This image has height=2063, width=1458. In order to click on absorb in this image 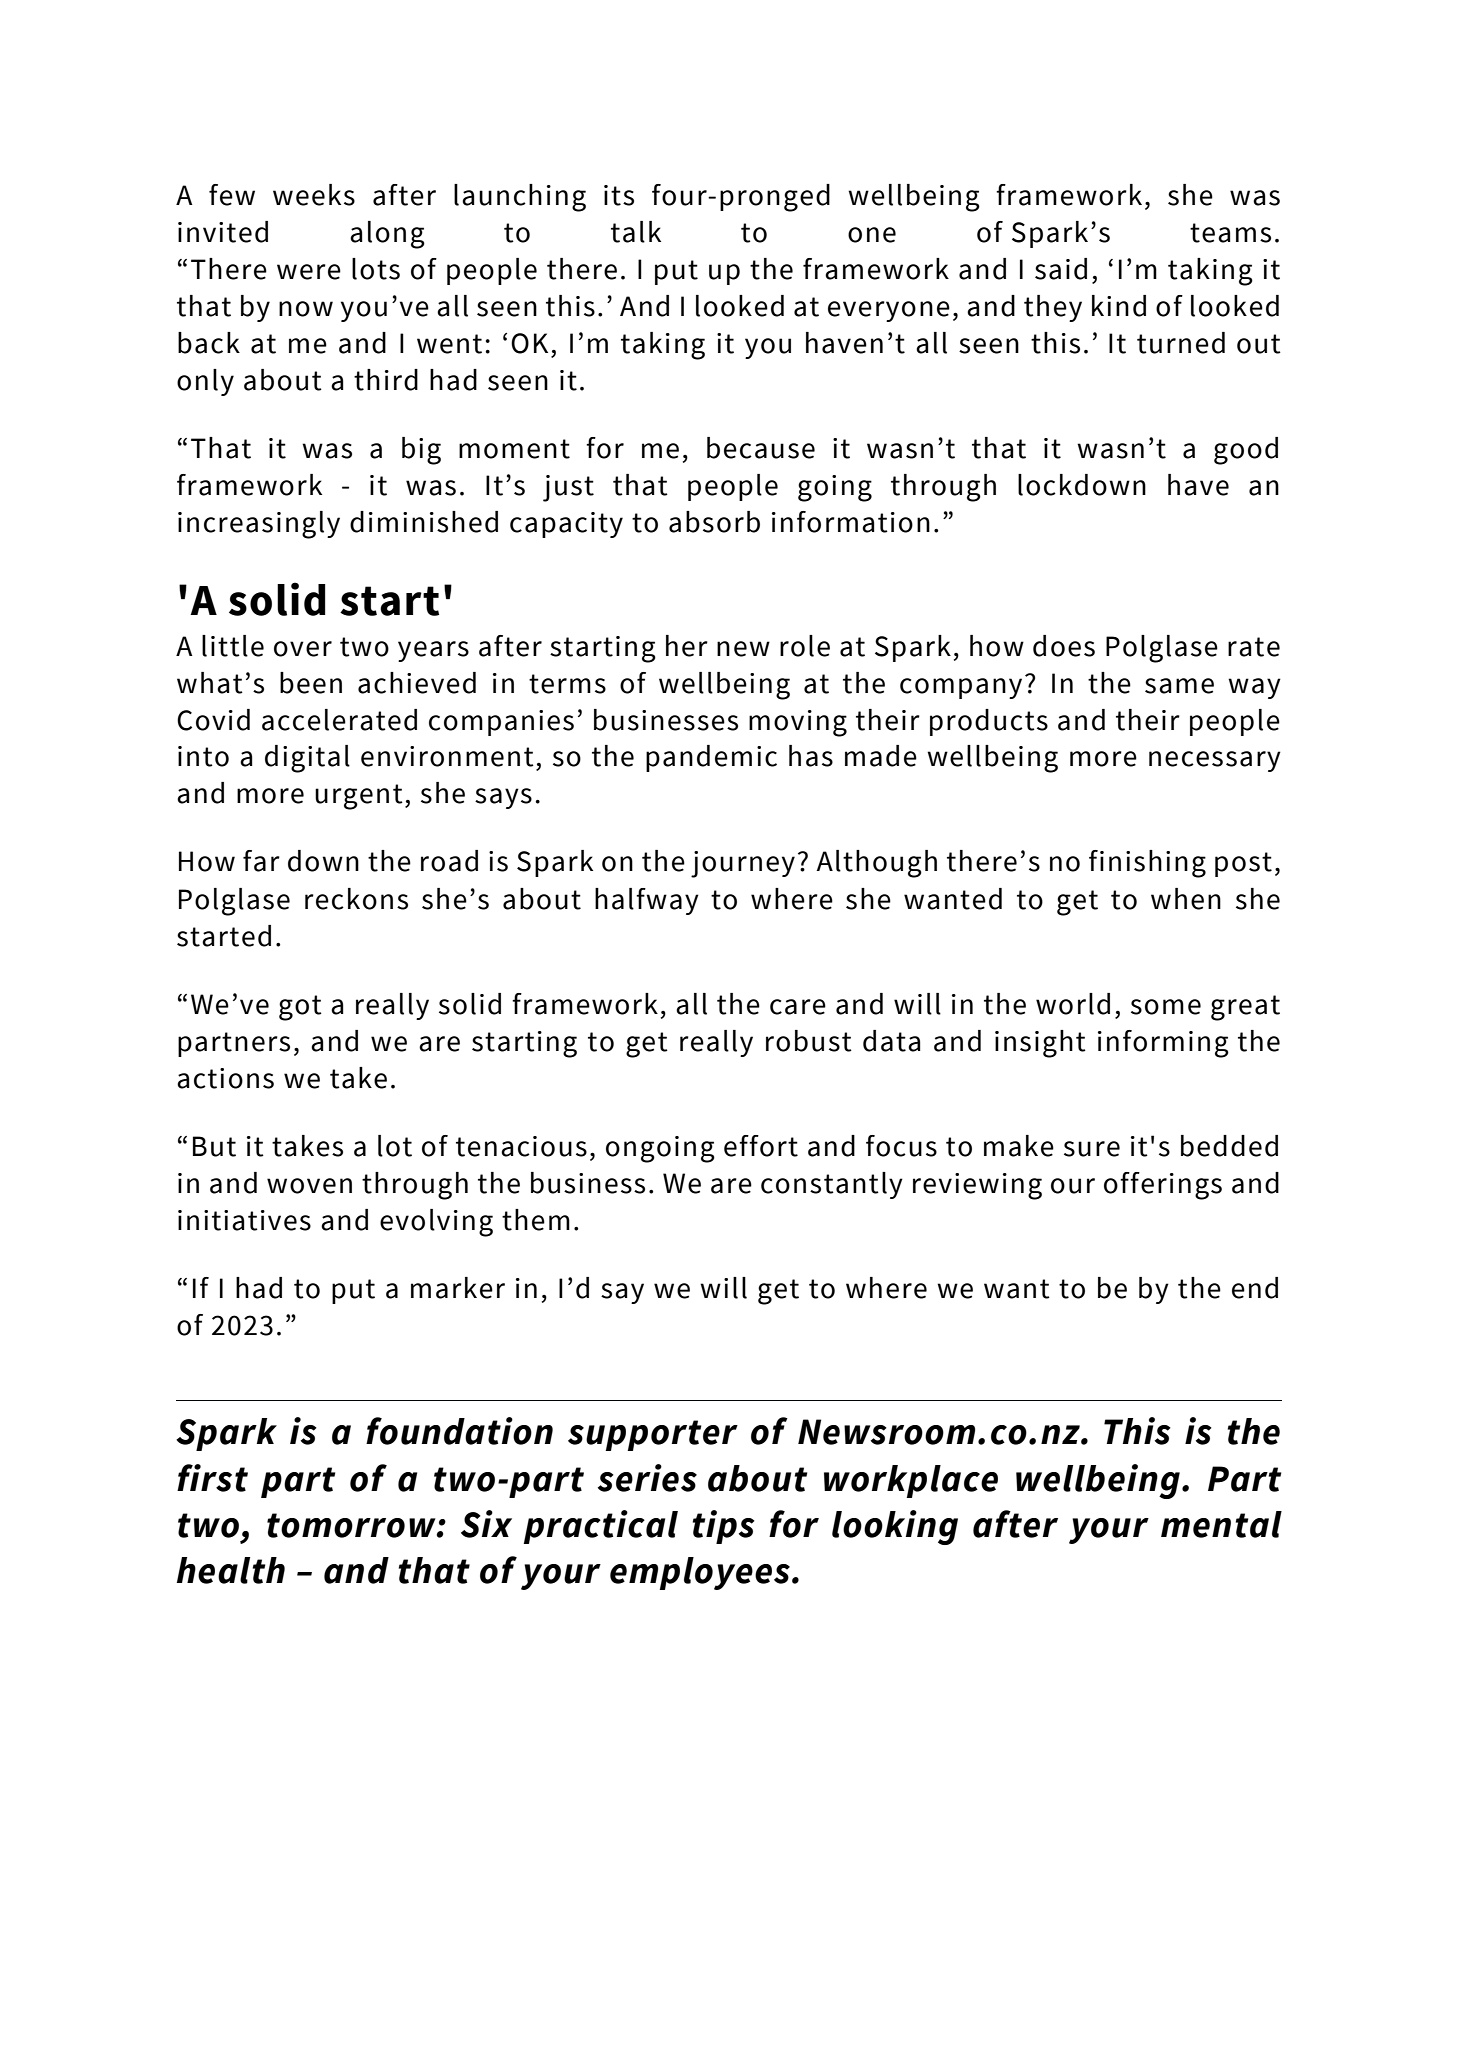, I will do `click(714, 522)`.
